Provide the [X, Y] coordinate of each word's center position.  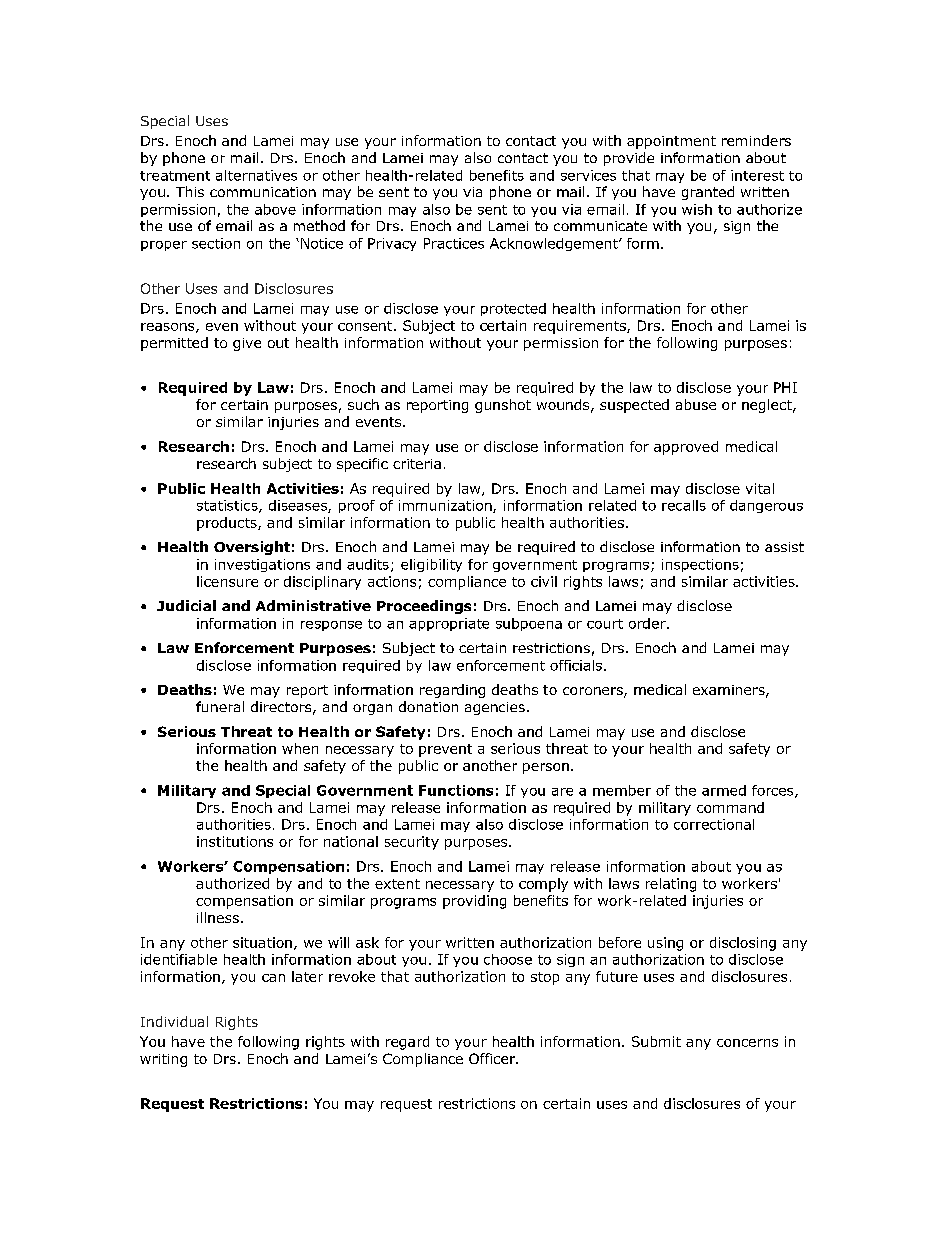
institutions [235, 841]
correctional [714, 824]
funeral [220, 706]
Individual [174, 1021]
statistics [228, 506]
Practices [454, 243]
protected [513, 309]
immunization [446, 506]
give [247, 344]
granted [708, 193]
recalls [684, 505]
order [648, 623]
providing [474, 902]
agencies [495, 708]
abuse [696, 404]
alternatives [256, 175]
